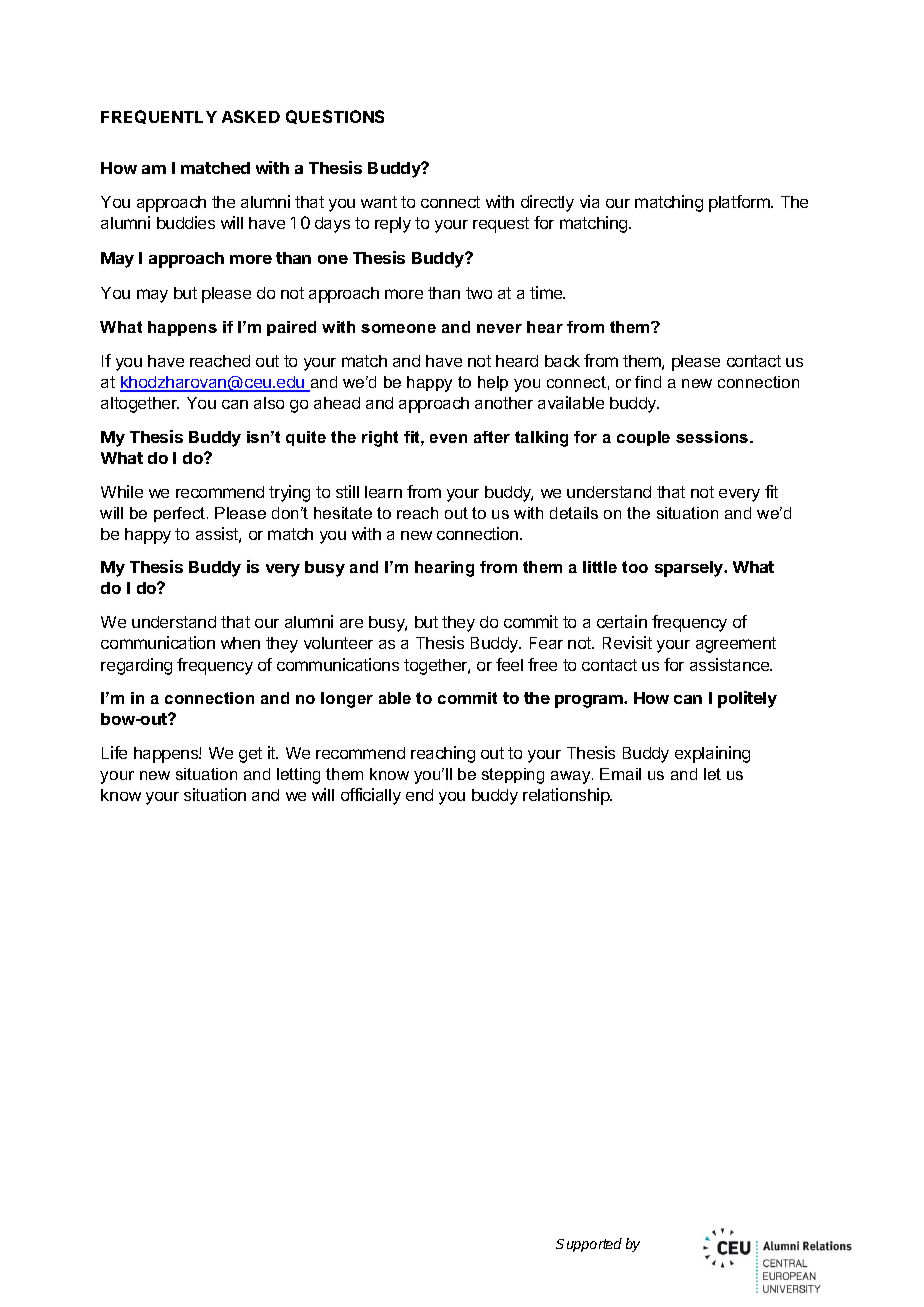  What do you see at coordinates (159, 117) in the page?
I see `FREQUENTLY` at bounding box center [159, 117].
